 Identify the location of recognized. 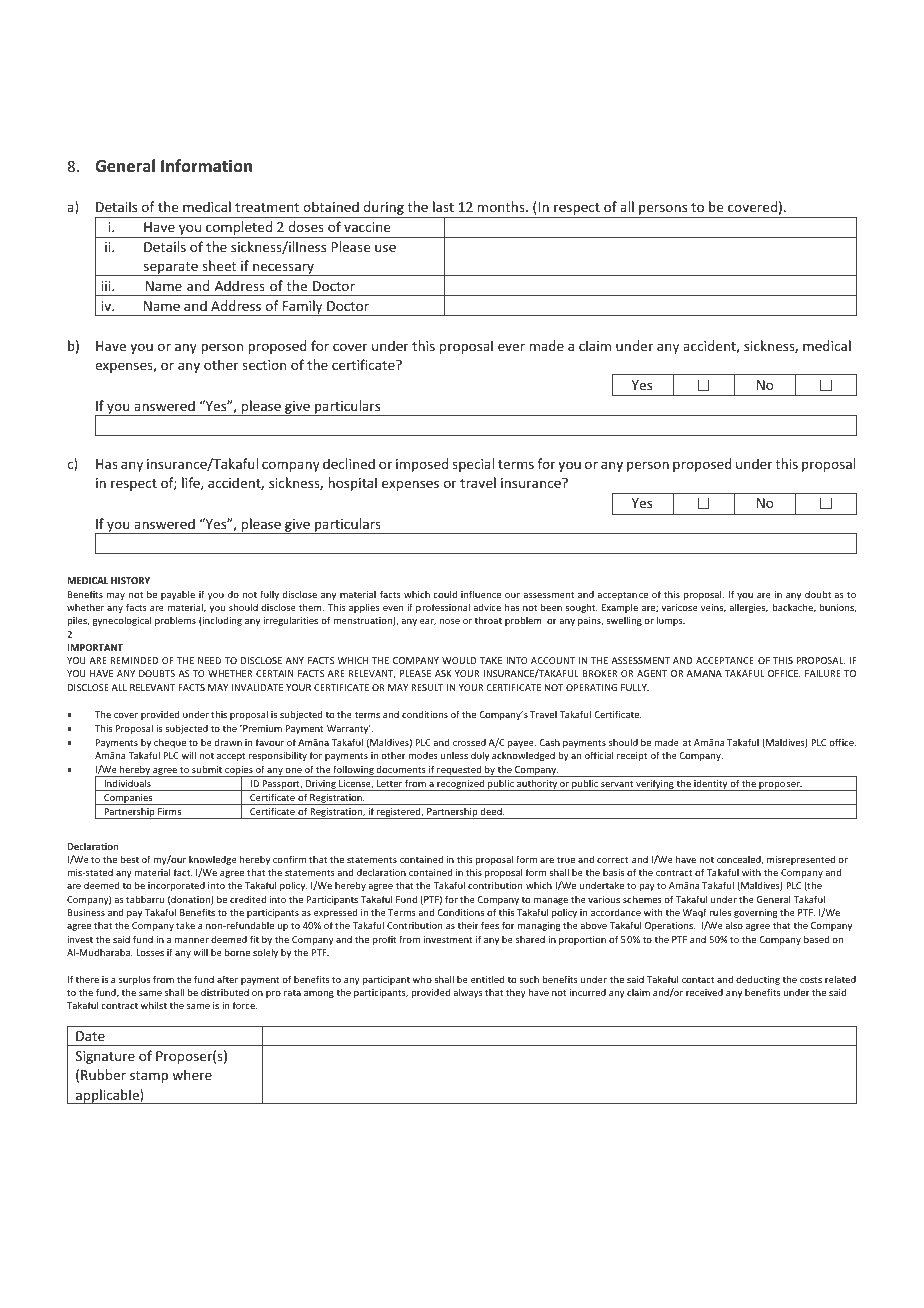
(461, 785).
